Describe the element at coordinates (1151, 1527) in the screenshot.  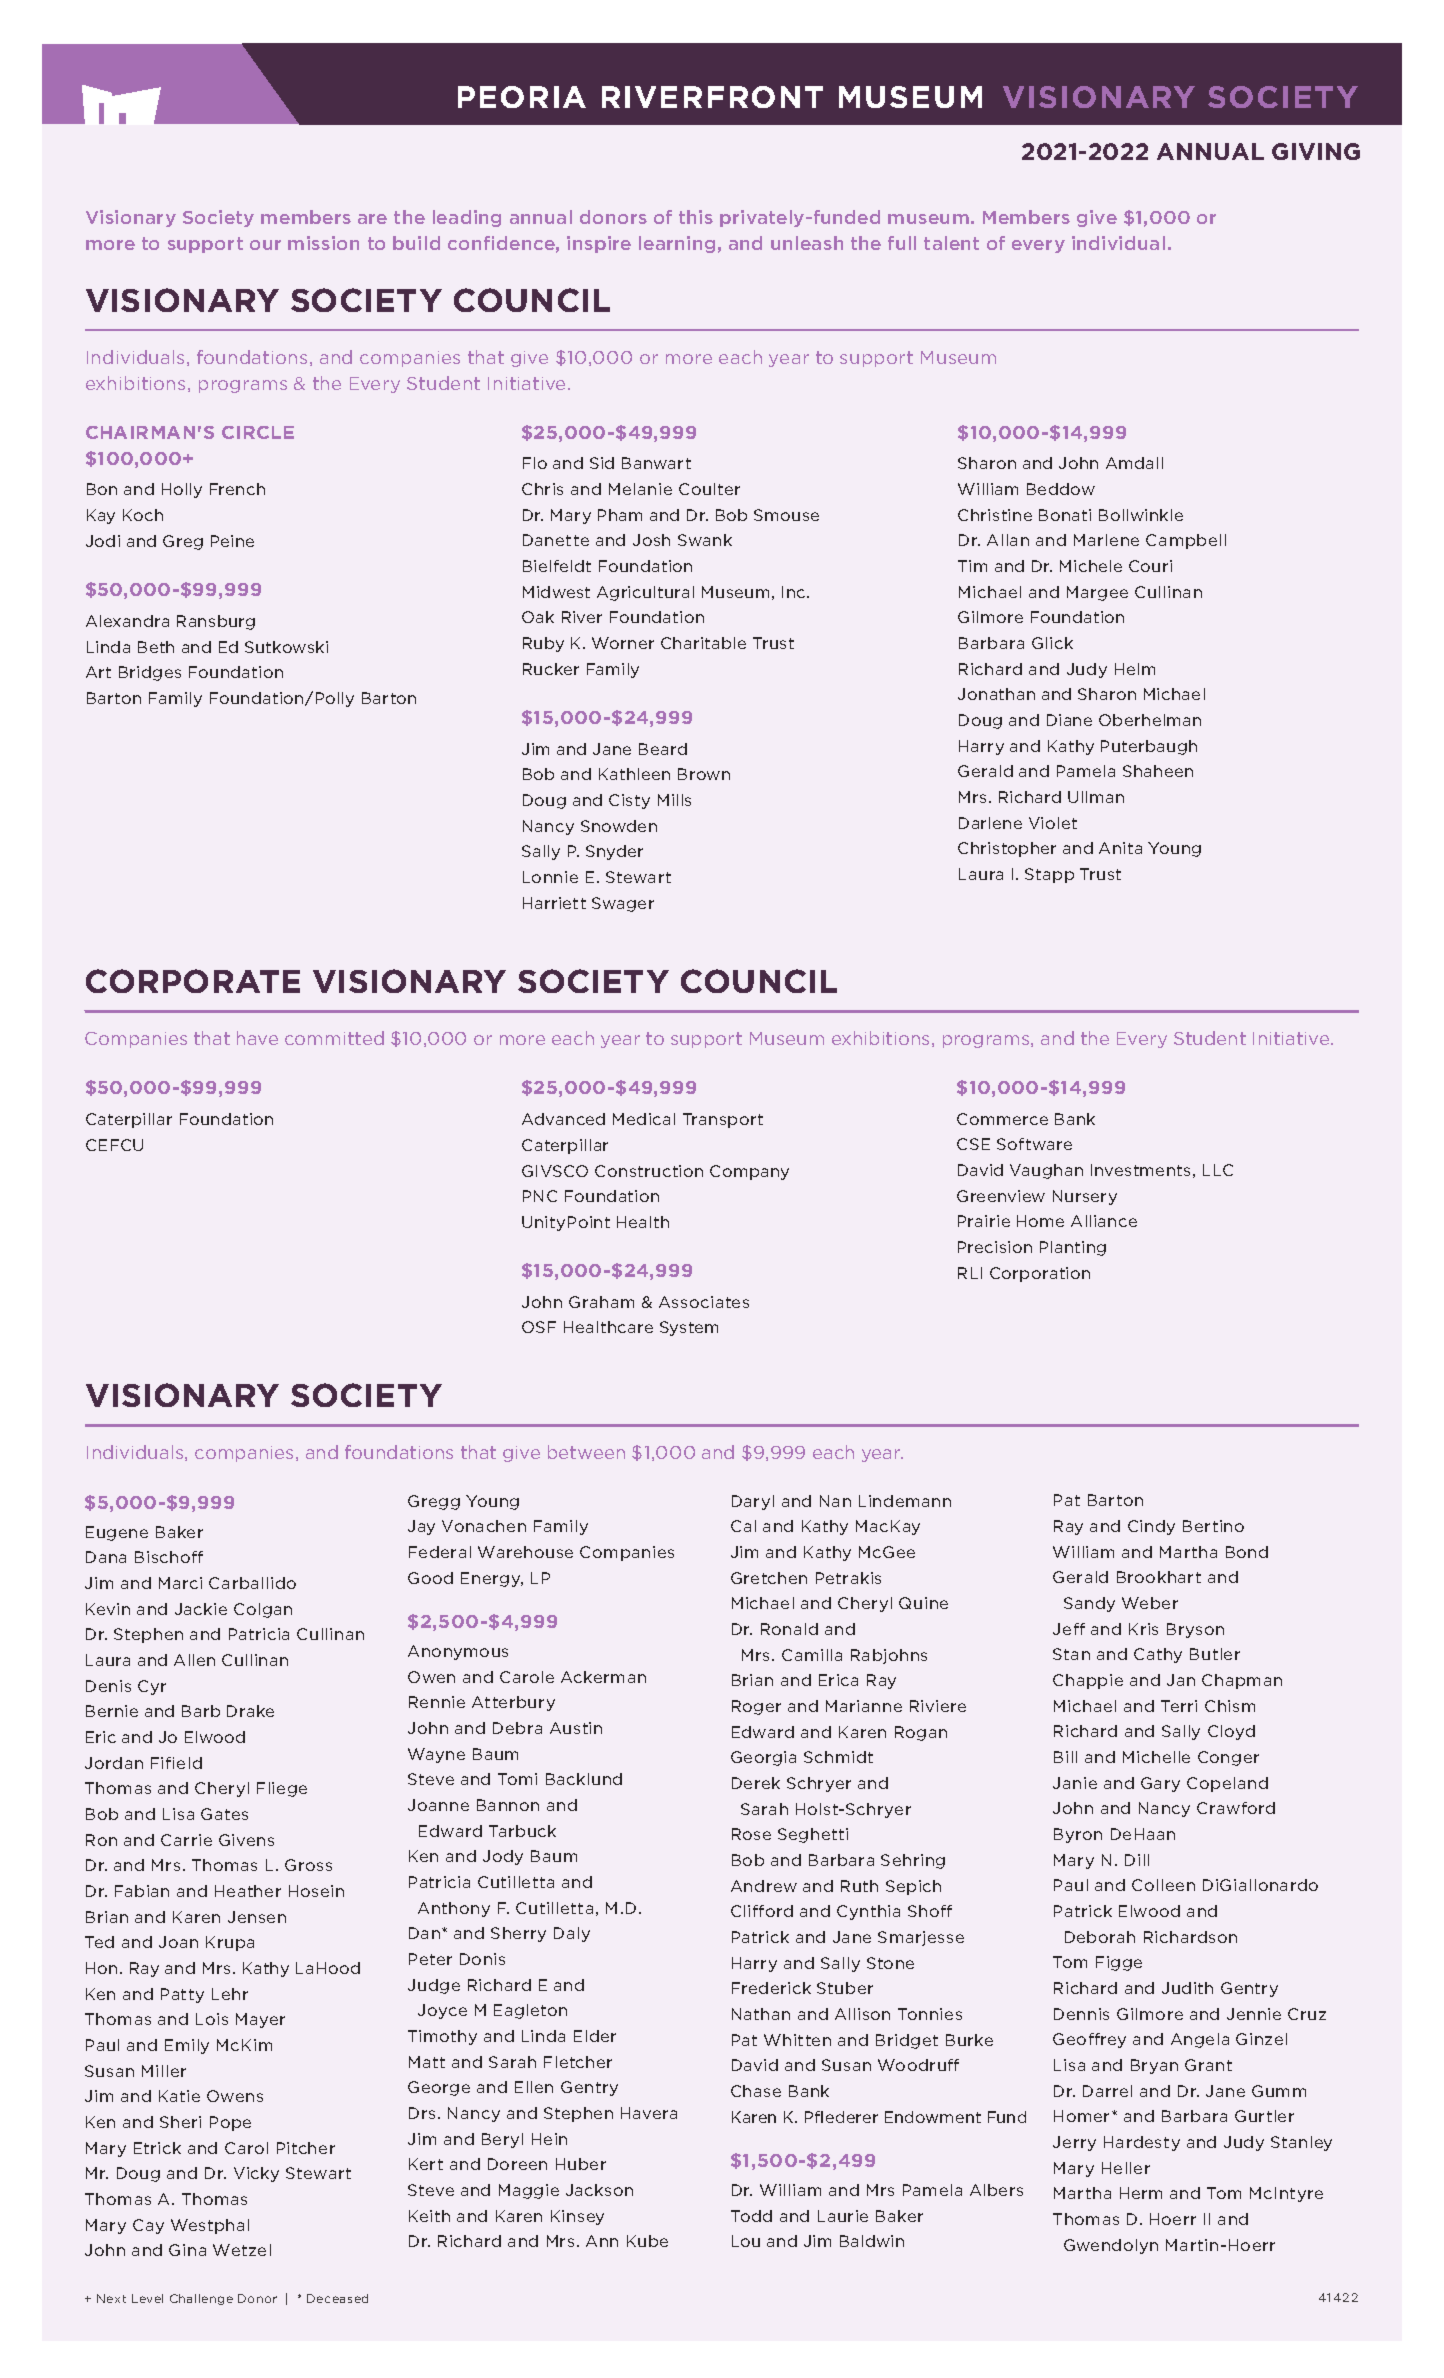
I see `Cindy` at that location.
